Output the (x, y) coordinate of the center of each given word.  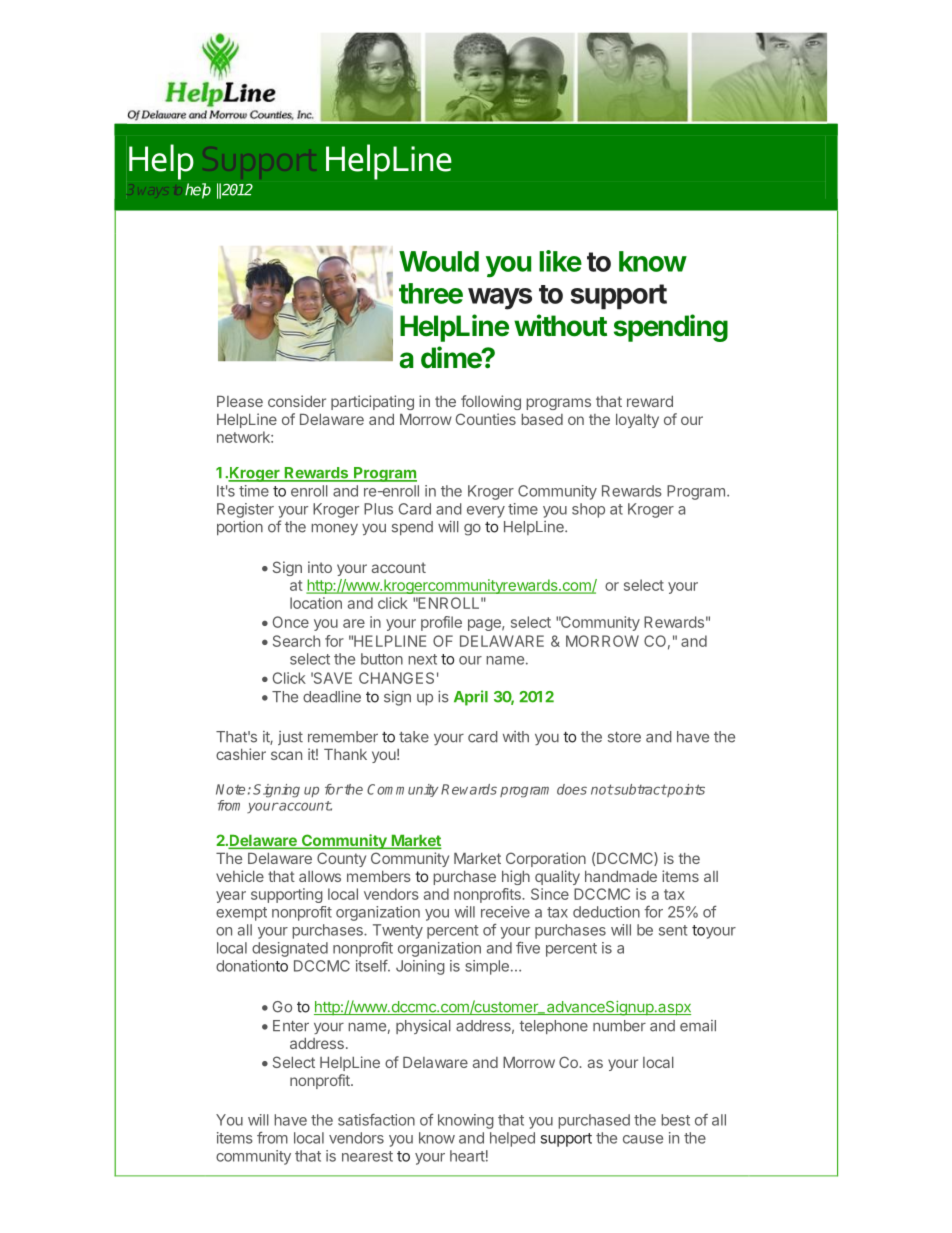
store (624, 737)
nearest (367, 1156)
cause (643, 1139)
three (431, 293)
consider (297, 401)
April (471, 698)
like (560, 261)
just (290, 738)
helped (512, 1139)
